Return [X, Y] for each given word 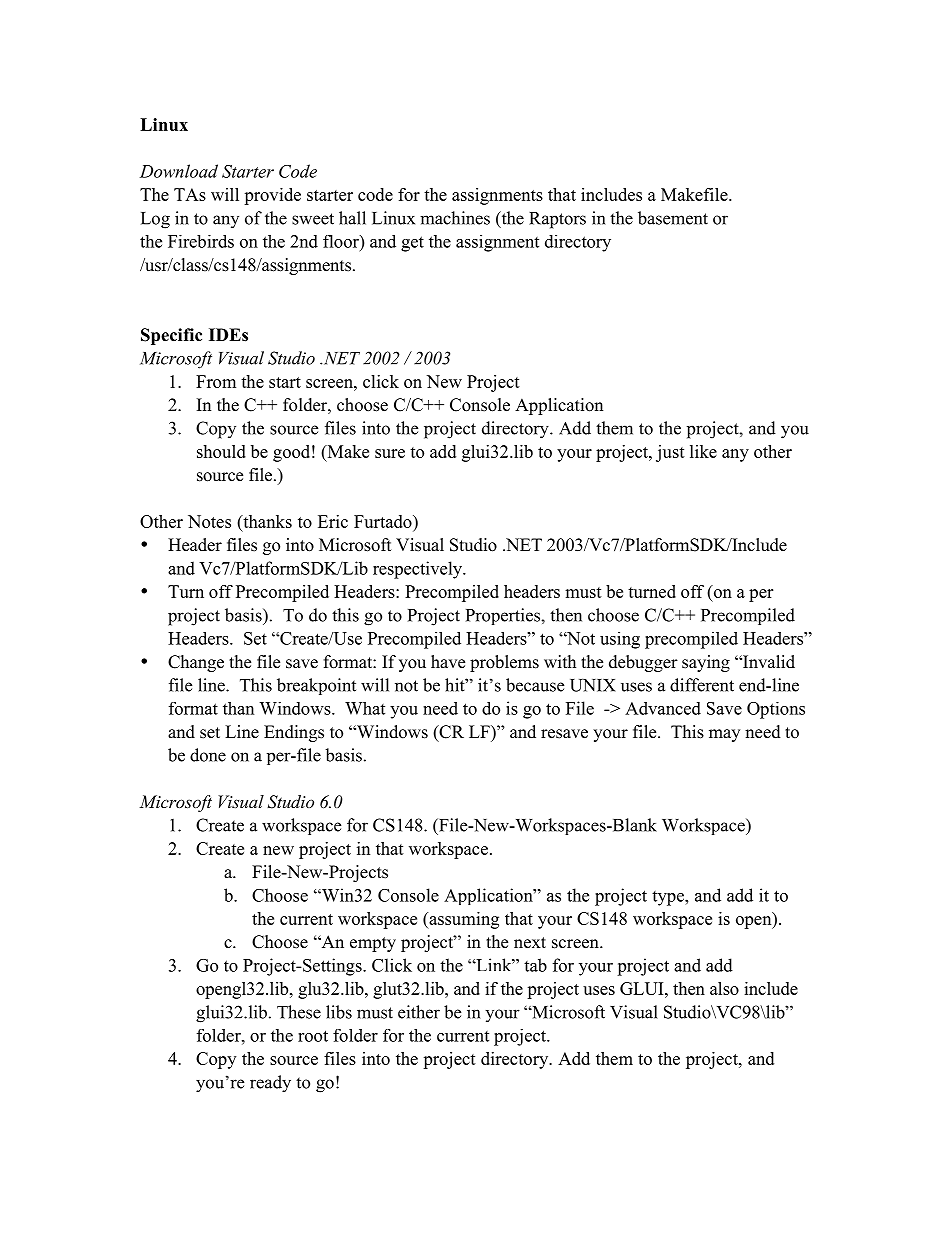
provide [272, 196]
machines [455, 218]
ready [270, 1084]
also [724, 988]
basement [673, 218]
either [419, 1012]
